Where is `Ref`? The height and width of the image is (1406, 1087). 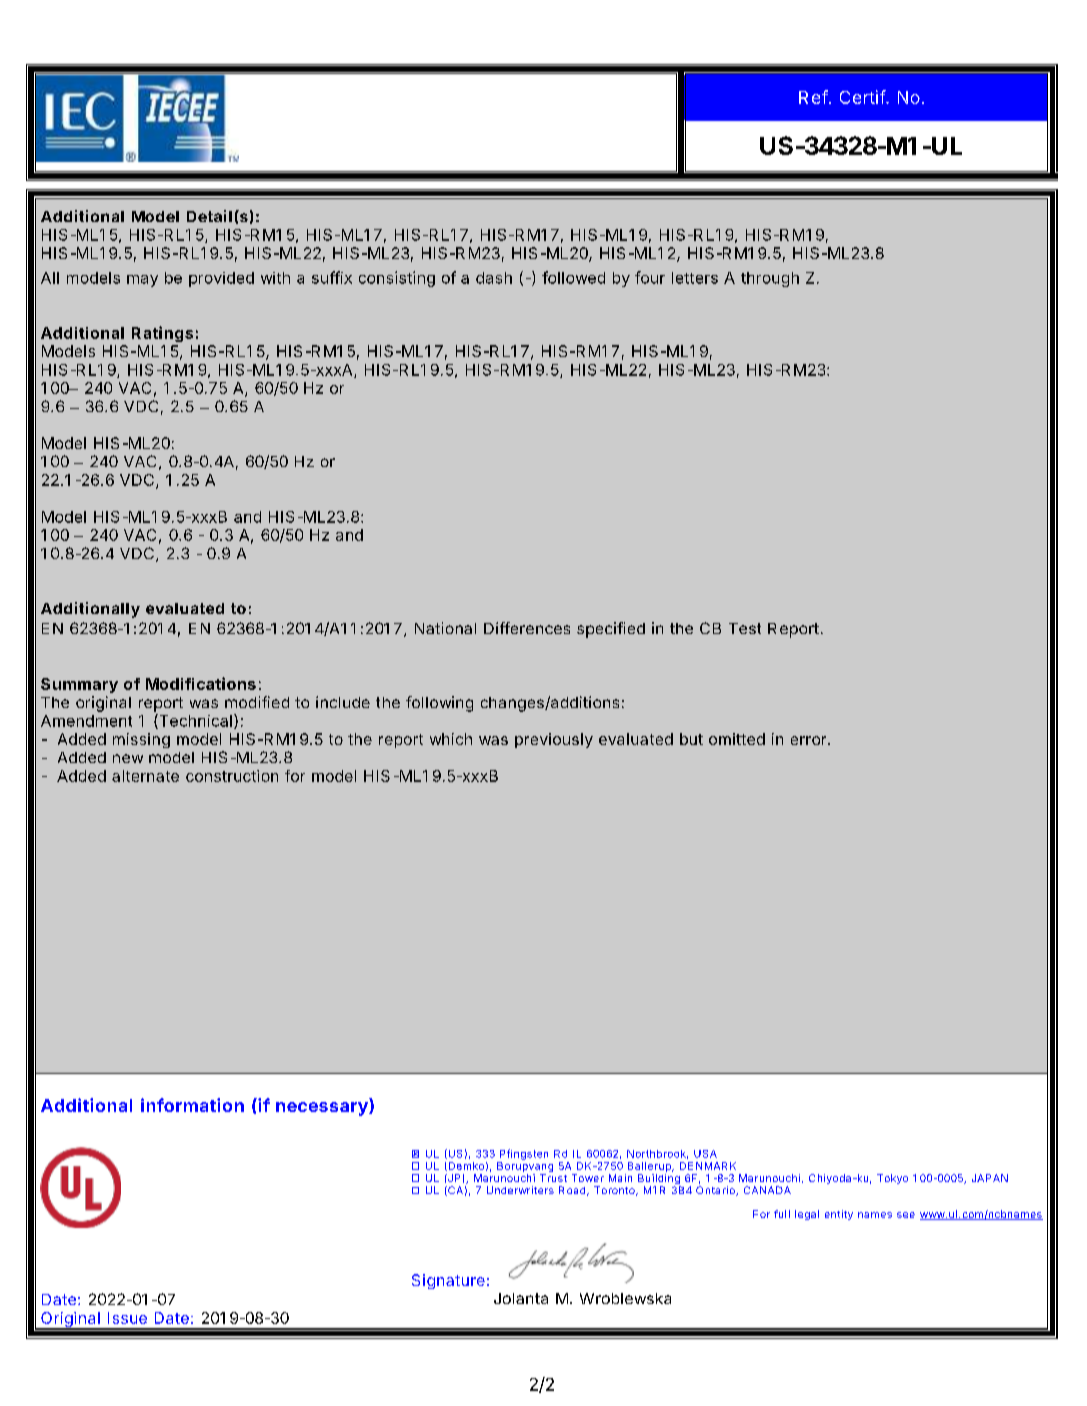
Ref is located at coordinates (813, 97).
